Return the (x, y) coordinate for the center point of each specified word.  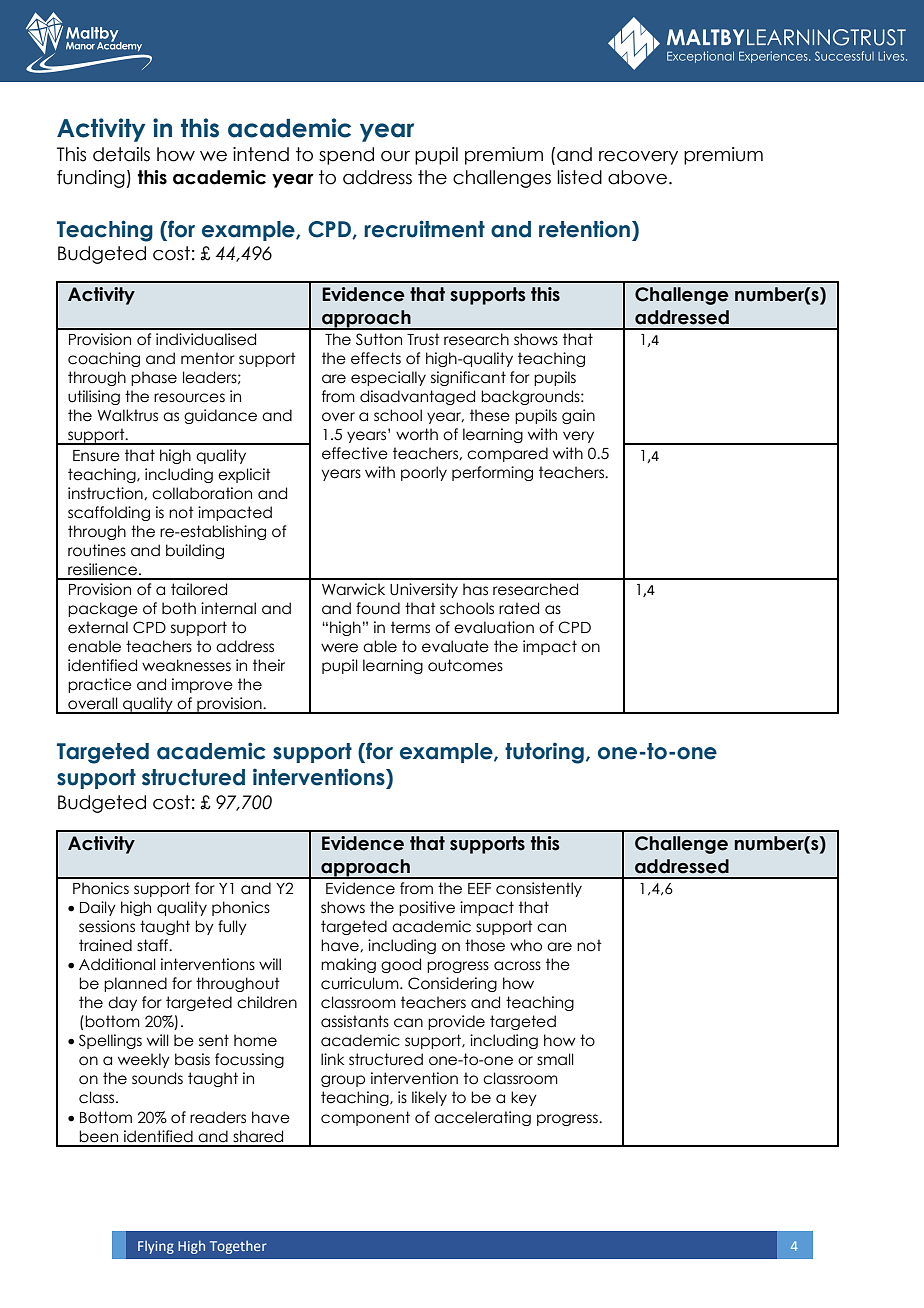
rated (519, 608)
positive (427, 908)
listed (579, 177)
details (121, 154)
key (524, 1098)
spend (346, 156)
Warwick (353, 589)
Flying (156, 1247)
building (195, 551)
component (365, 1118)
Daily (98, 908)
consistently (539, 889)
